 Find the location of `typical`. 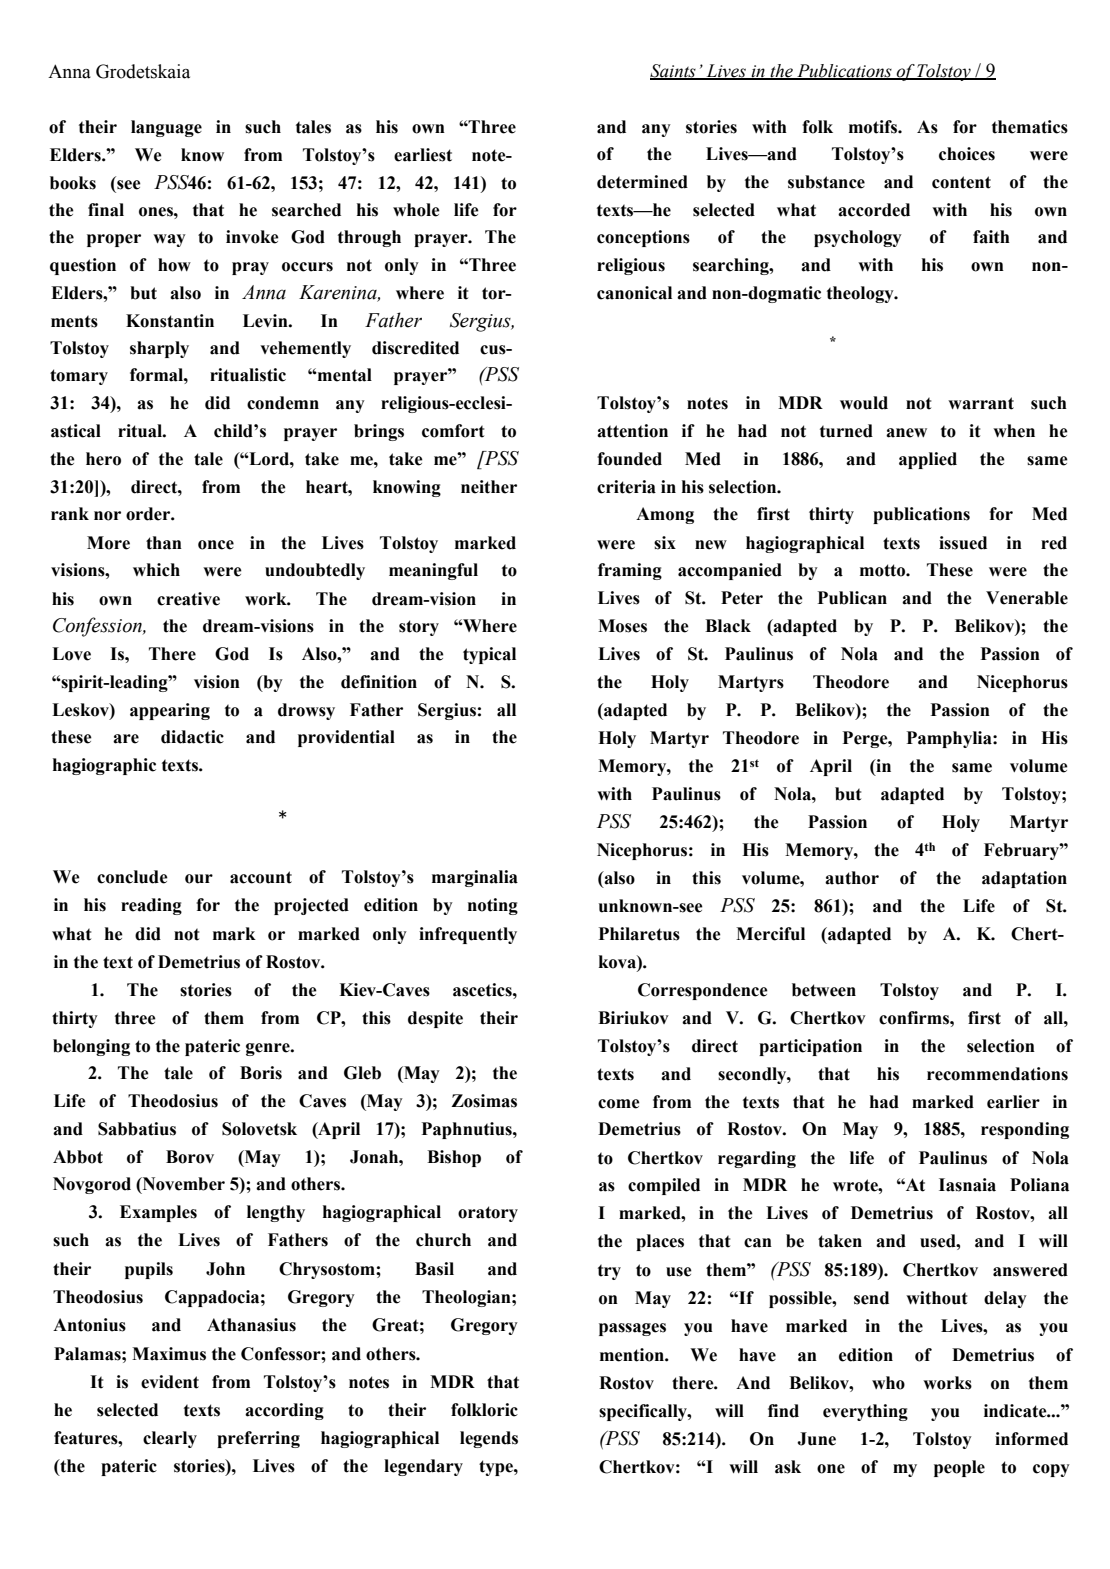

typical is located at coordinates (489, 655).
